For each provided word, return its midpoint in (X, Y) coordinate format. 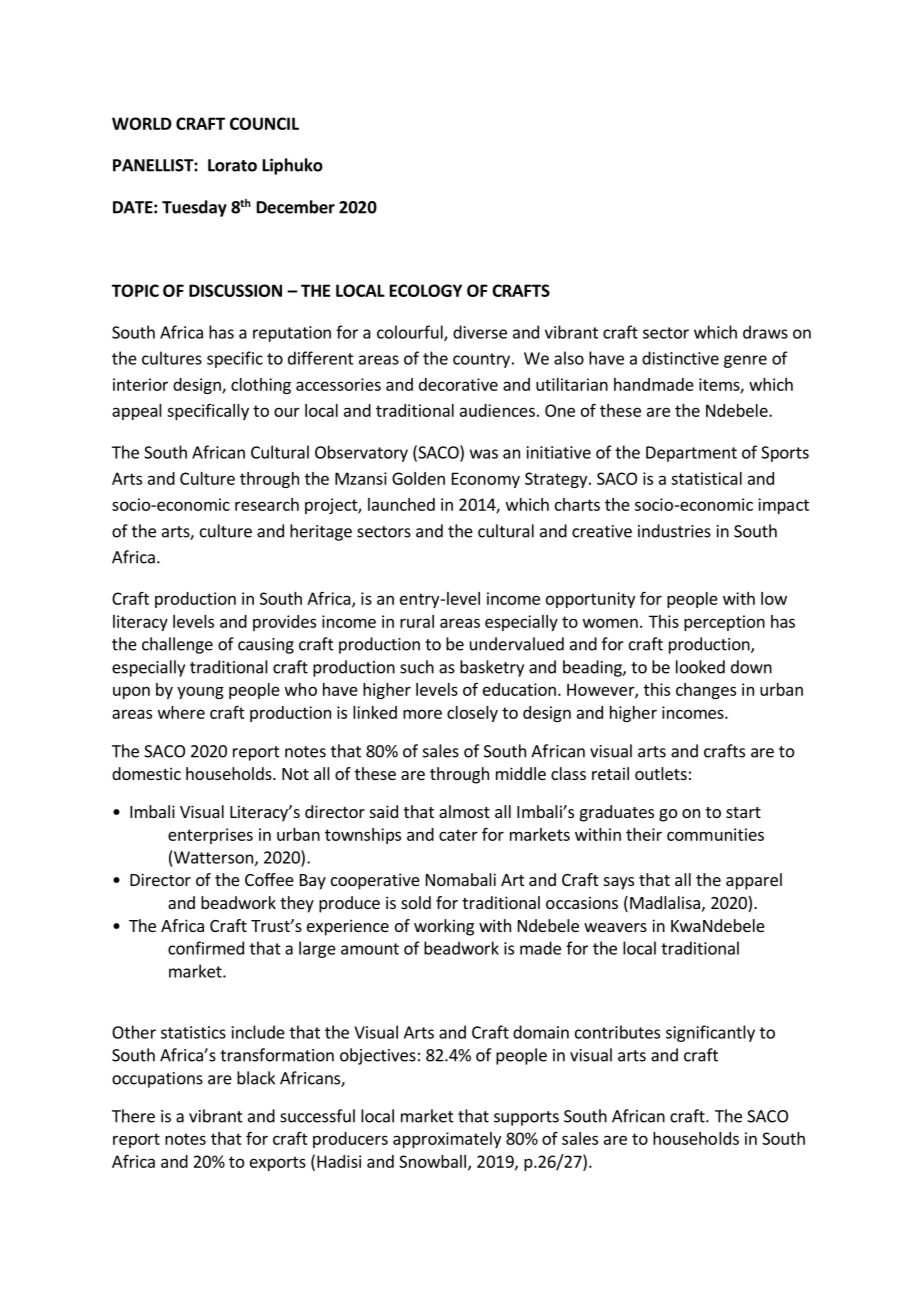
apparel (754, 881)
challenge (177, 645)
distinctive (680, 358)
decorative (458, 384)
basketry (492, 668)
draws (765, 332)
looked (700, 667)
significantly (710, 1033)
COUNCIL (264, 123)
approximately (447, 1140)
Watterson (213, 857)
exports (278, 1163)
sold (416, 902)
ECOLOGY (426, 290)
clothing (261, 386)
